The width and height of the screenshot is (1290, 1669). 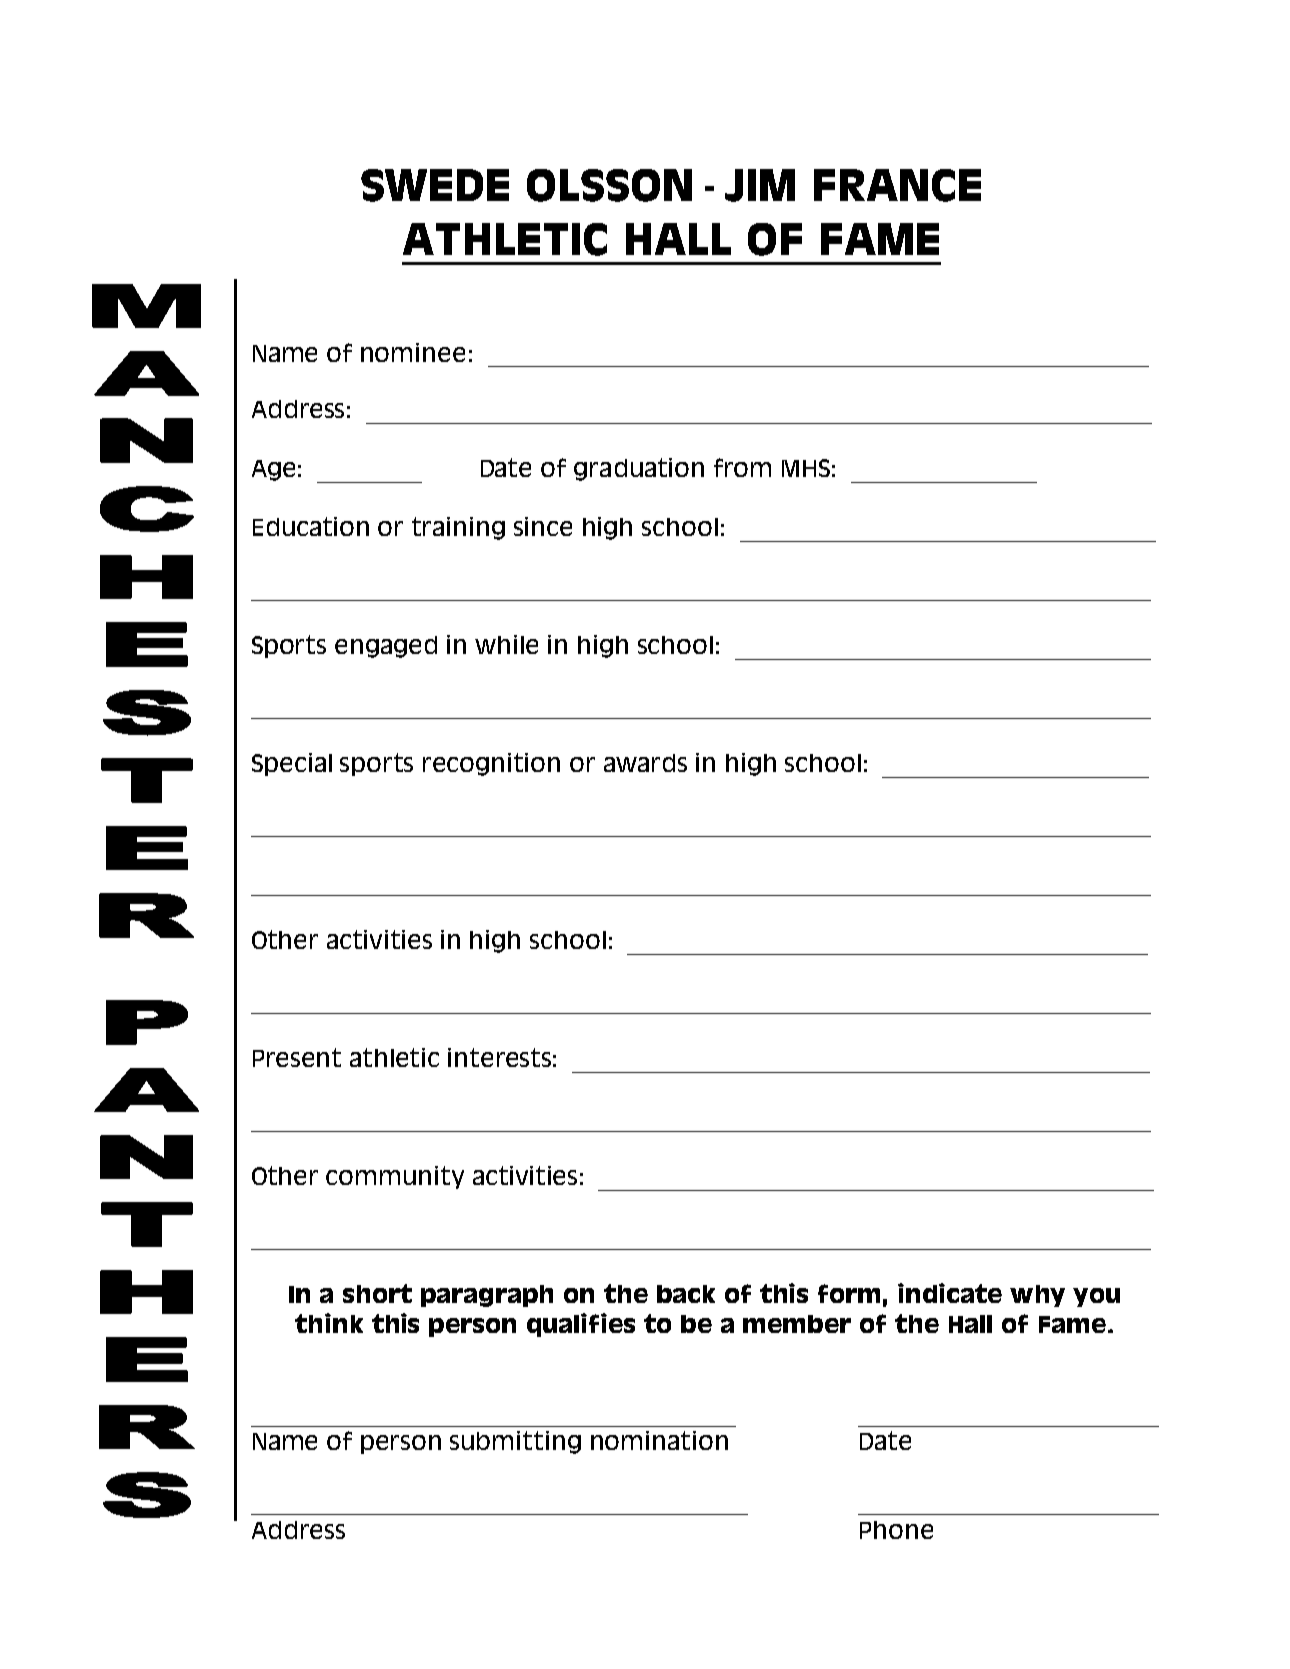 I want to click on nomination, so click(x=659, y=1440).
